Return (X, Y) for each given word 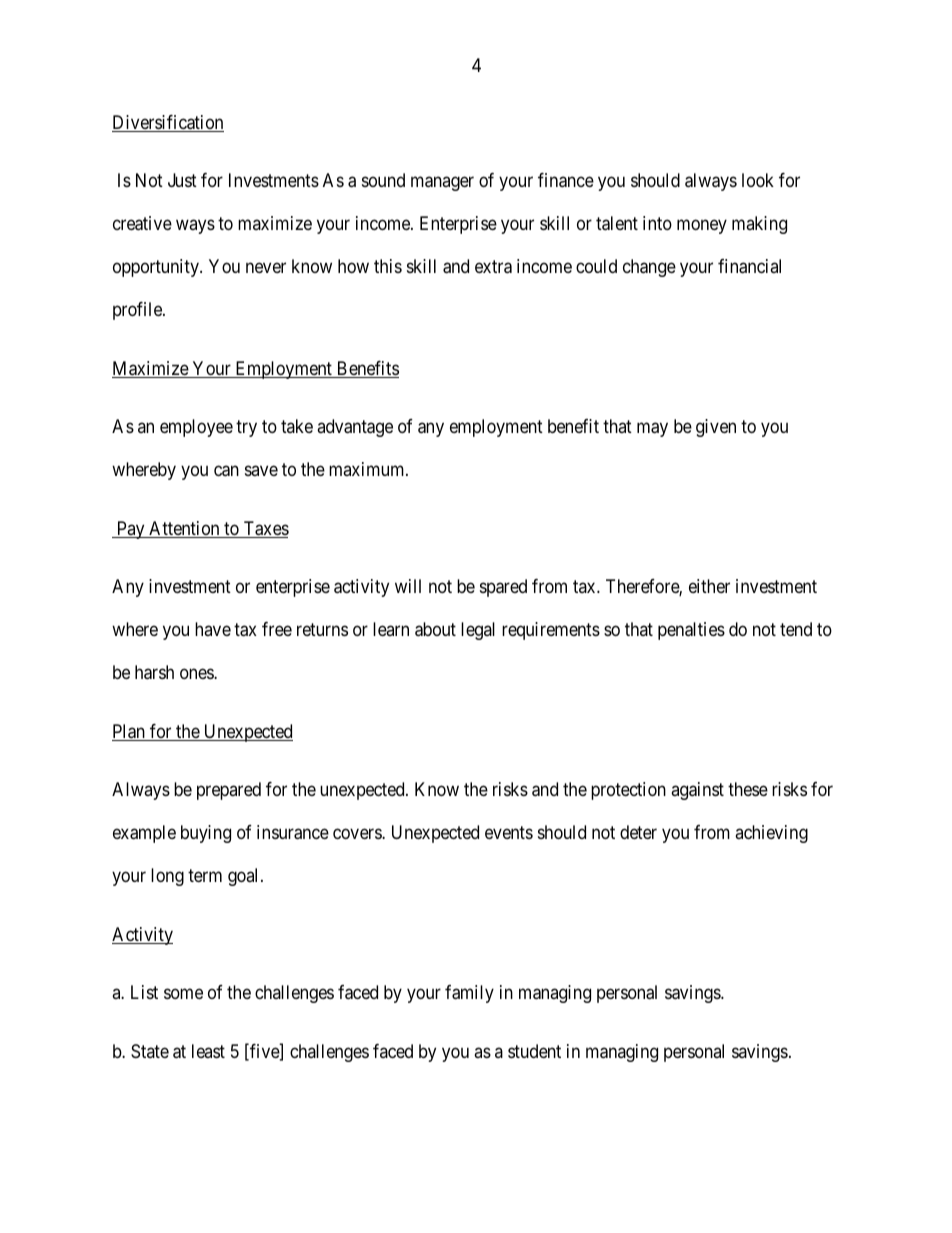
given (716, 428)
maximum (368, 469)
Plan (129, 732)
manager (442, 183)
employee (196, 428)
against (697, 791)
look (758, 180)
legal (478, 631)
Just (182, 180)
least (208, 1051)
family (469, 994)
